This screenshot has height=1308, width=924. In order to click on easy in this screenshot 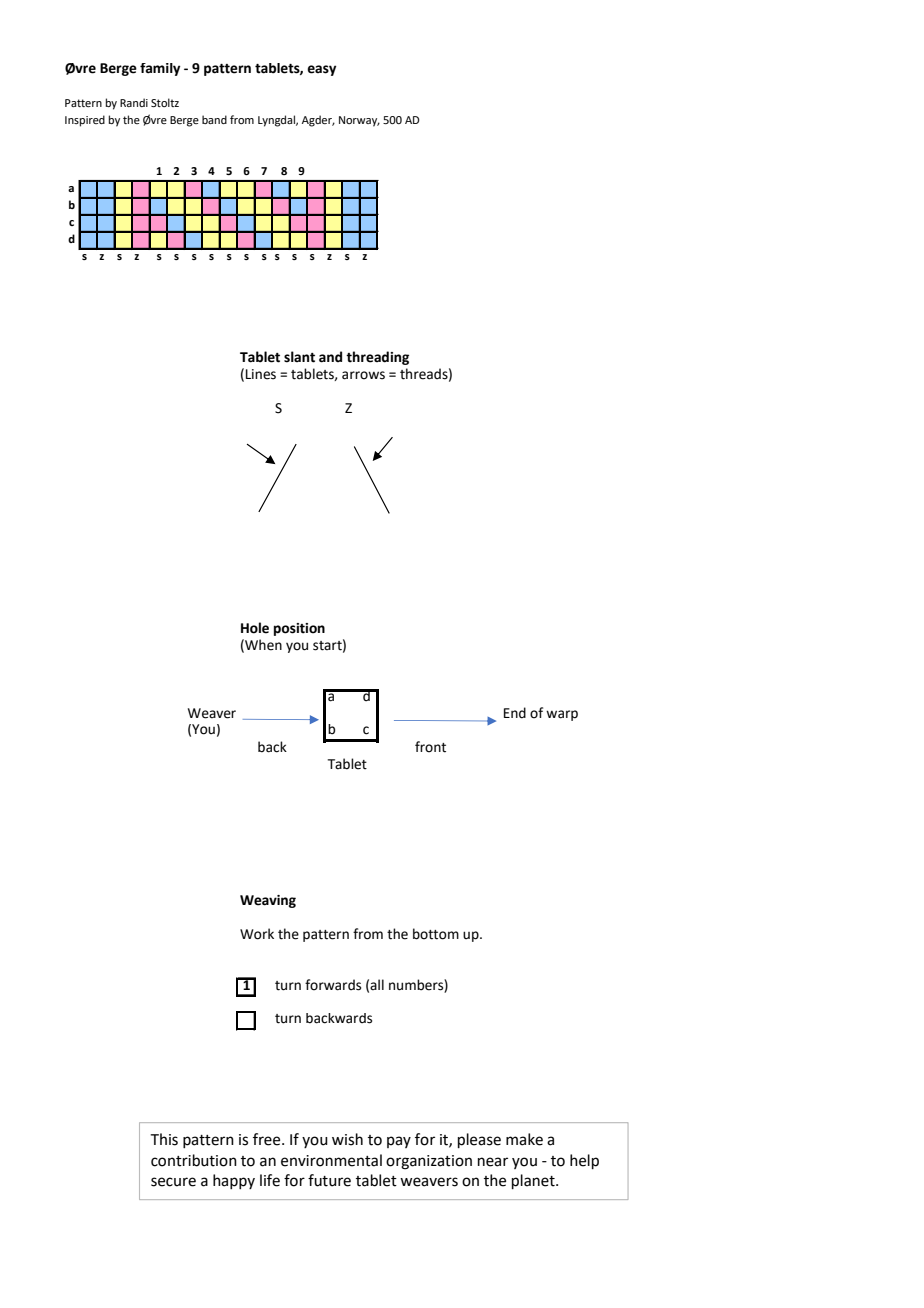, I will do `click(321, 70)`.
